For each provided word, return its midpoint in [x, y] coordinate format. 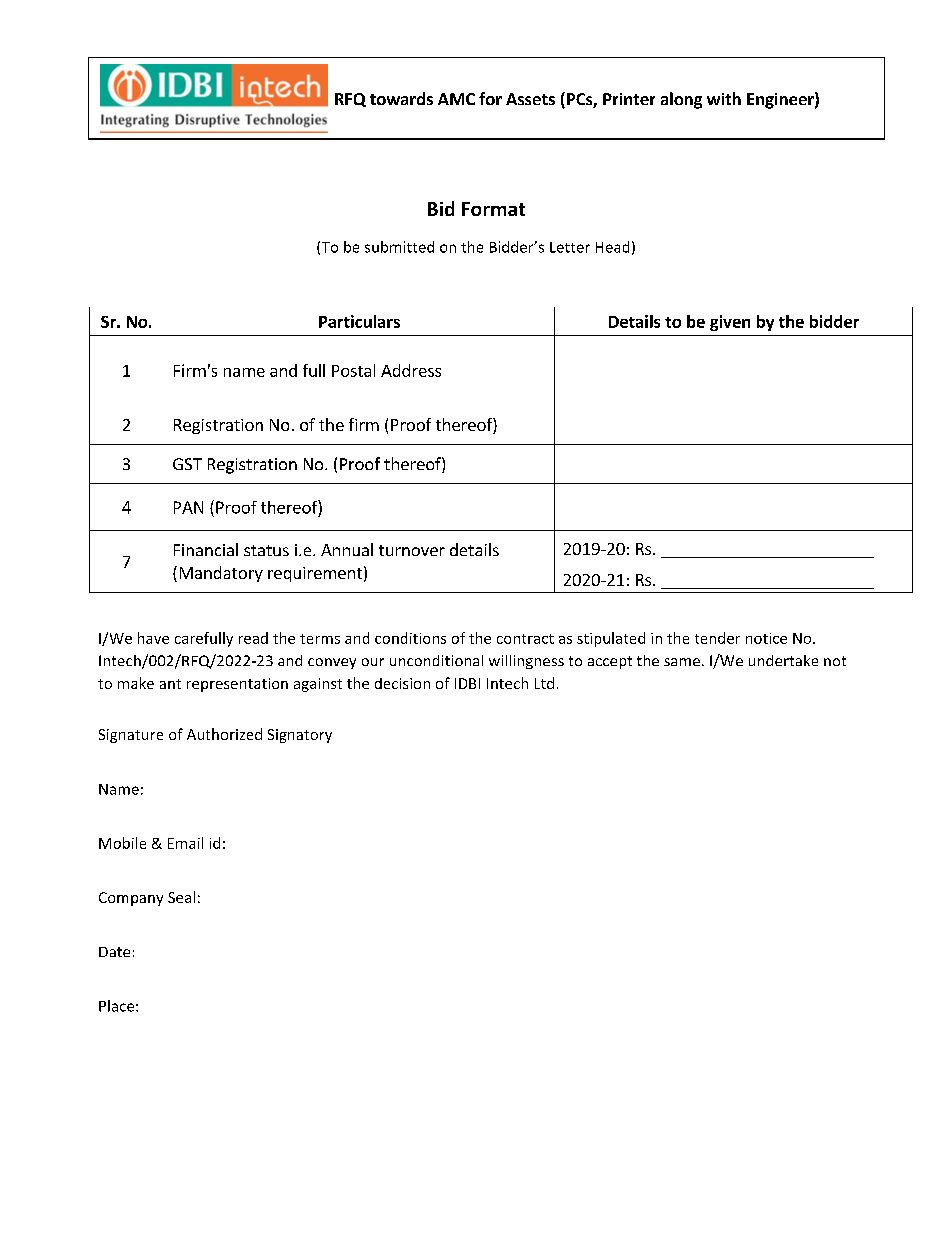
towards [401, 98]
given [730, 323]
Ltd [544, 683]
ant [170, 684]
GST [187, 464]
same [682, 662]
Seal [181, 897]
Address [411, 370]
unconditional [436, 660]
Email [185, 843]
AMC [456, 99]
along [681, 100]
